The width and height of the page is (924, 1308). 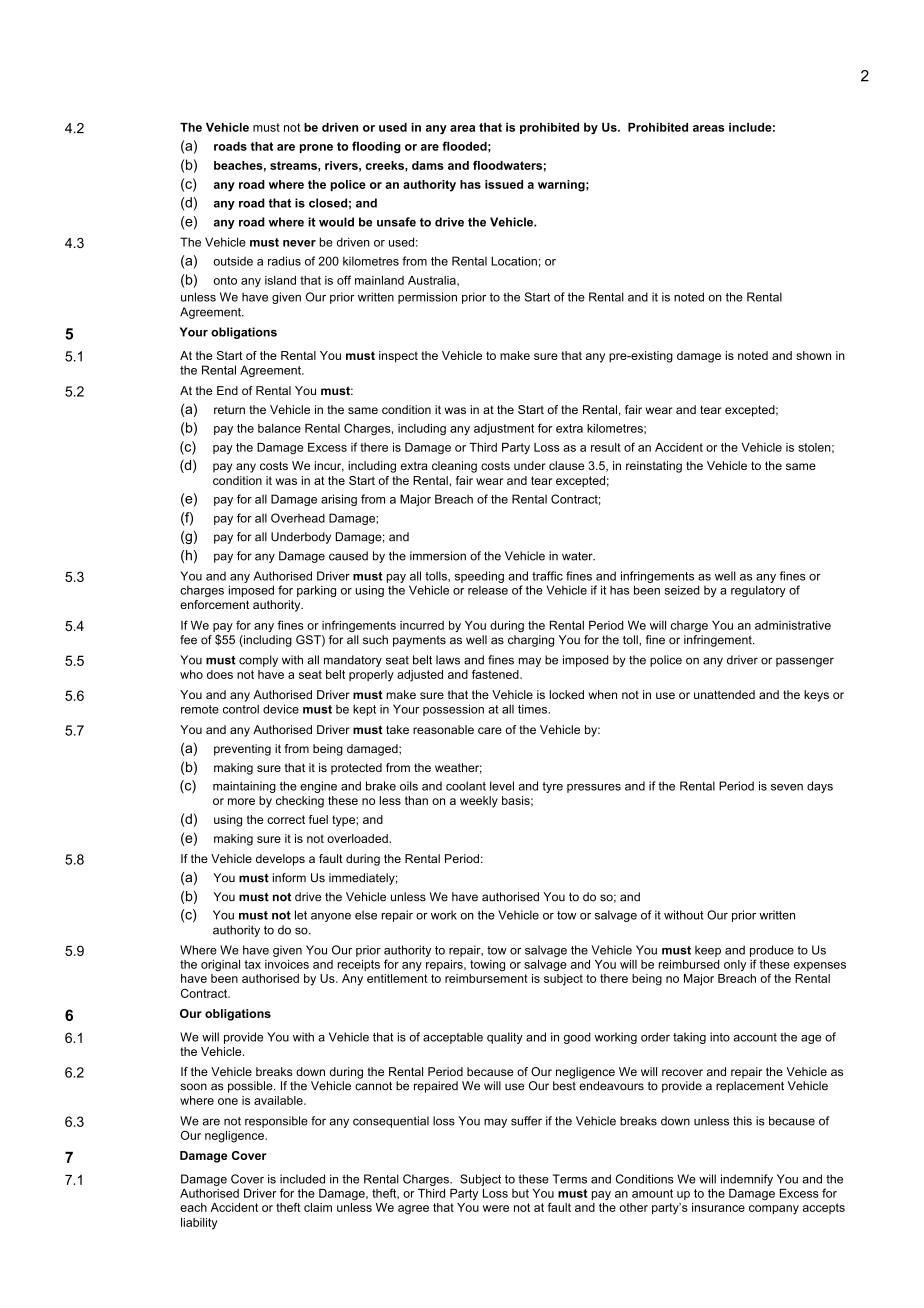 I want to click on seven, so click(x=787, y=787).
